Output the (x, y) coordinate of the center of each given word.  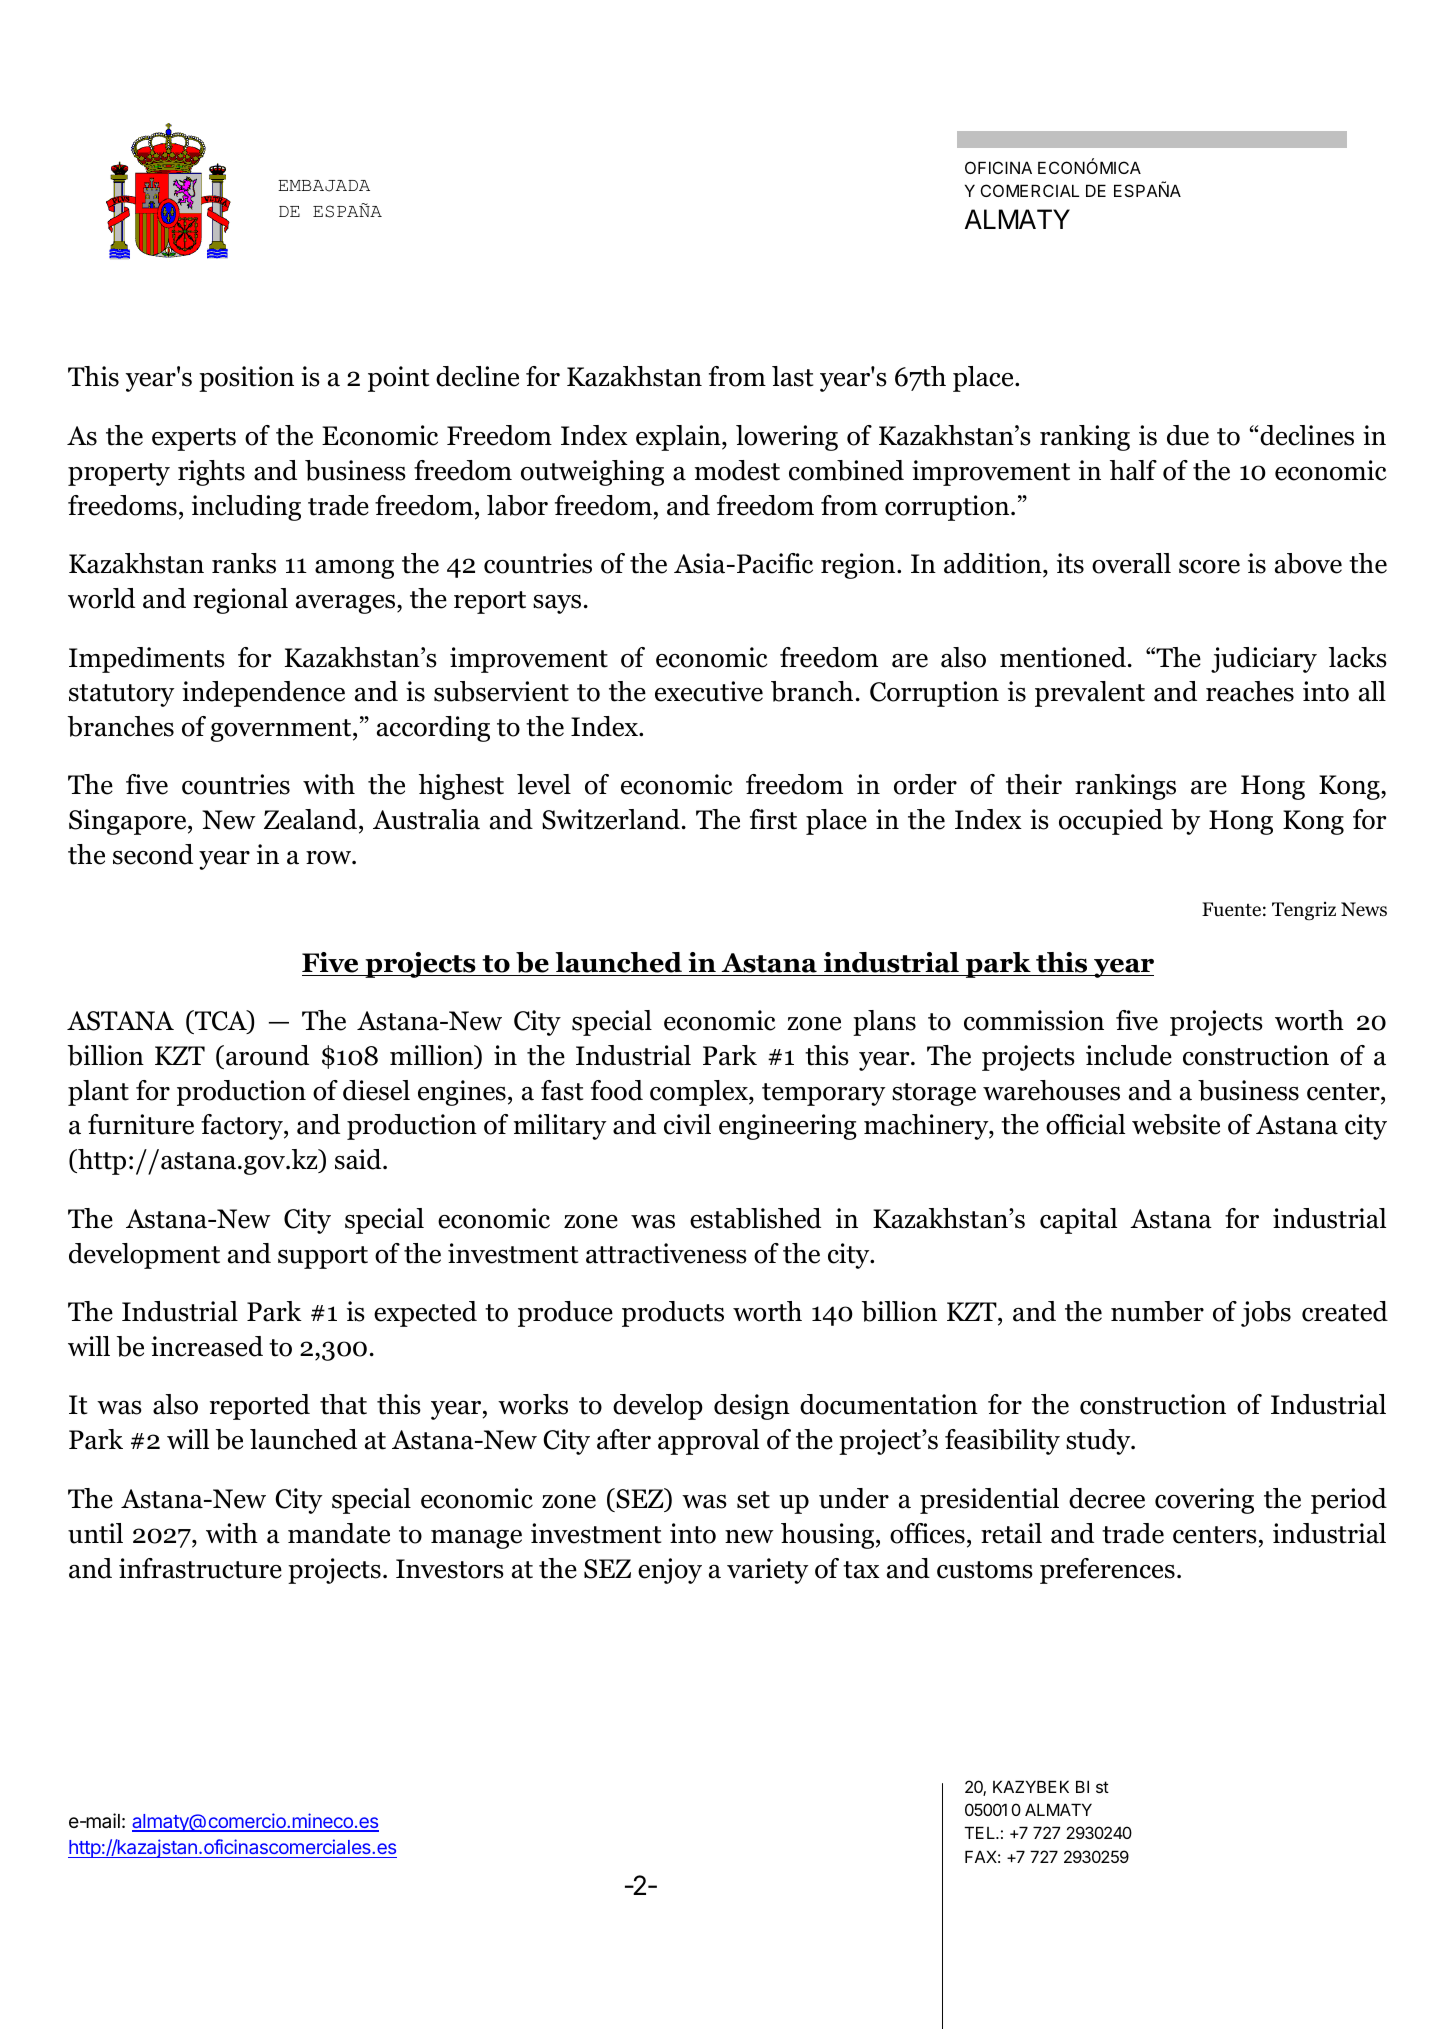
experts (194, 439)
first (773, 819)
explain (679, 438)
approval (708, 1442)
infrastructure (200, 1568)
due (1188, 435)
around (267, 1055)
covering (1204, 1501)
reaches (1250, 691)
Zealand (310, 819)
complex (700, 1093)
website (1176, 1124)
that (343, 1404)
